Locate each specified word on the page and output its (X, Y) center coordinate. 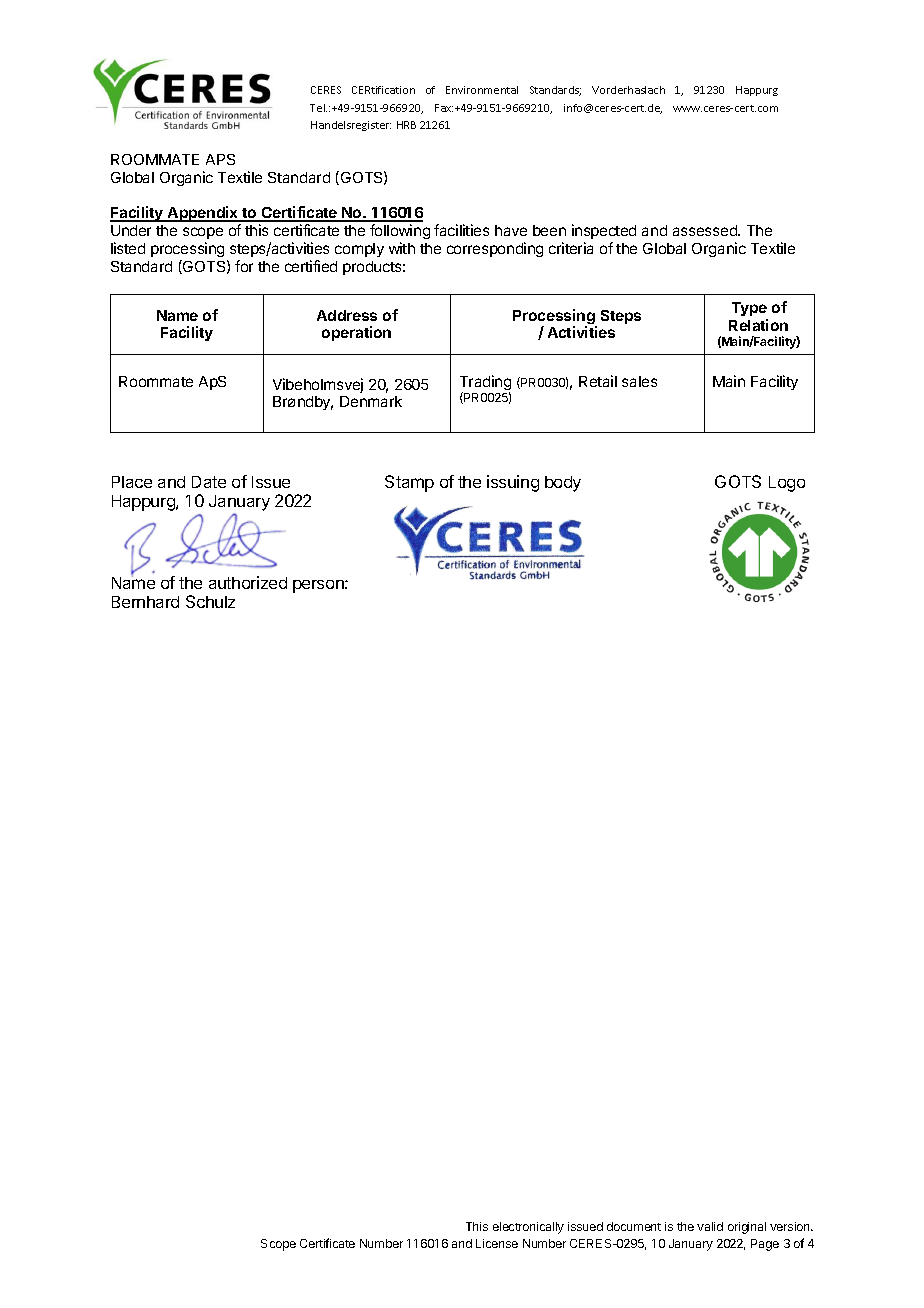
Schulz (210, 601)
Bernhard (145, 602)
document (634, 1226)
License (497, 1243)
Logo (787, 484)
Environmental (482, 90)
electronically (528, 1228)
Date (209, 482)
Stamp (409, 483)
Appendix (203, 214)
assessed (706, 230)
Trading (485, 384)
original (747, 1228)
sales (639, 381)
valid (710, 1226)
